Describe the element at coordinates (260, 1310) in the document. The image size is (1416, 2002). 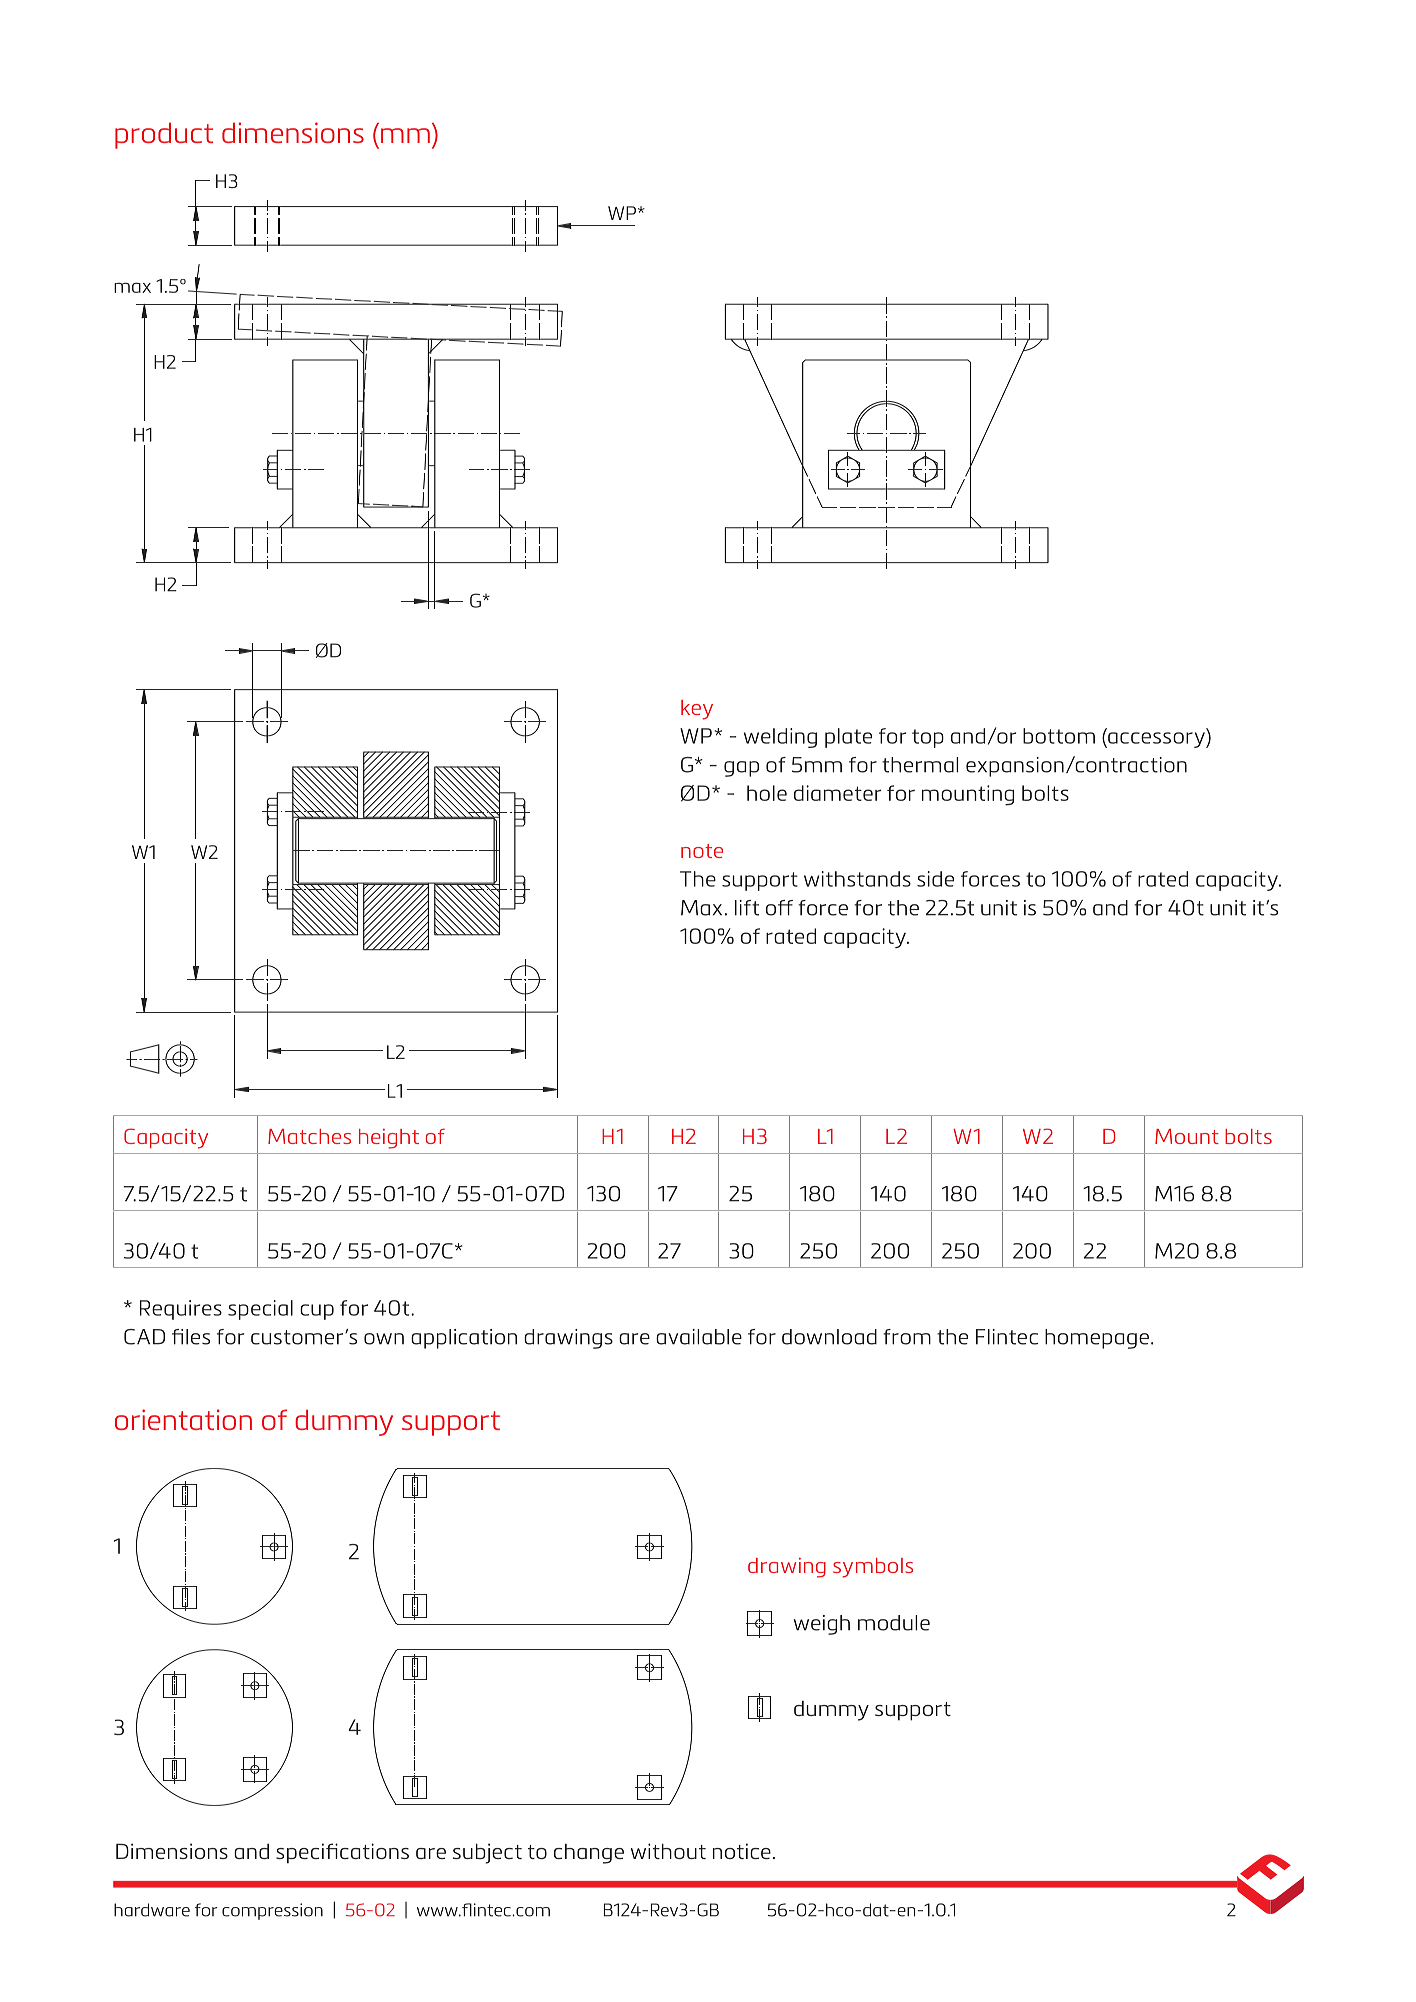
I see `special` at that location.
